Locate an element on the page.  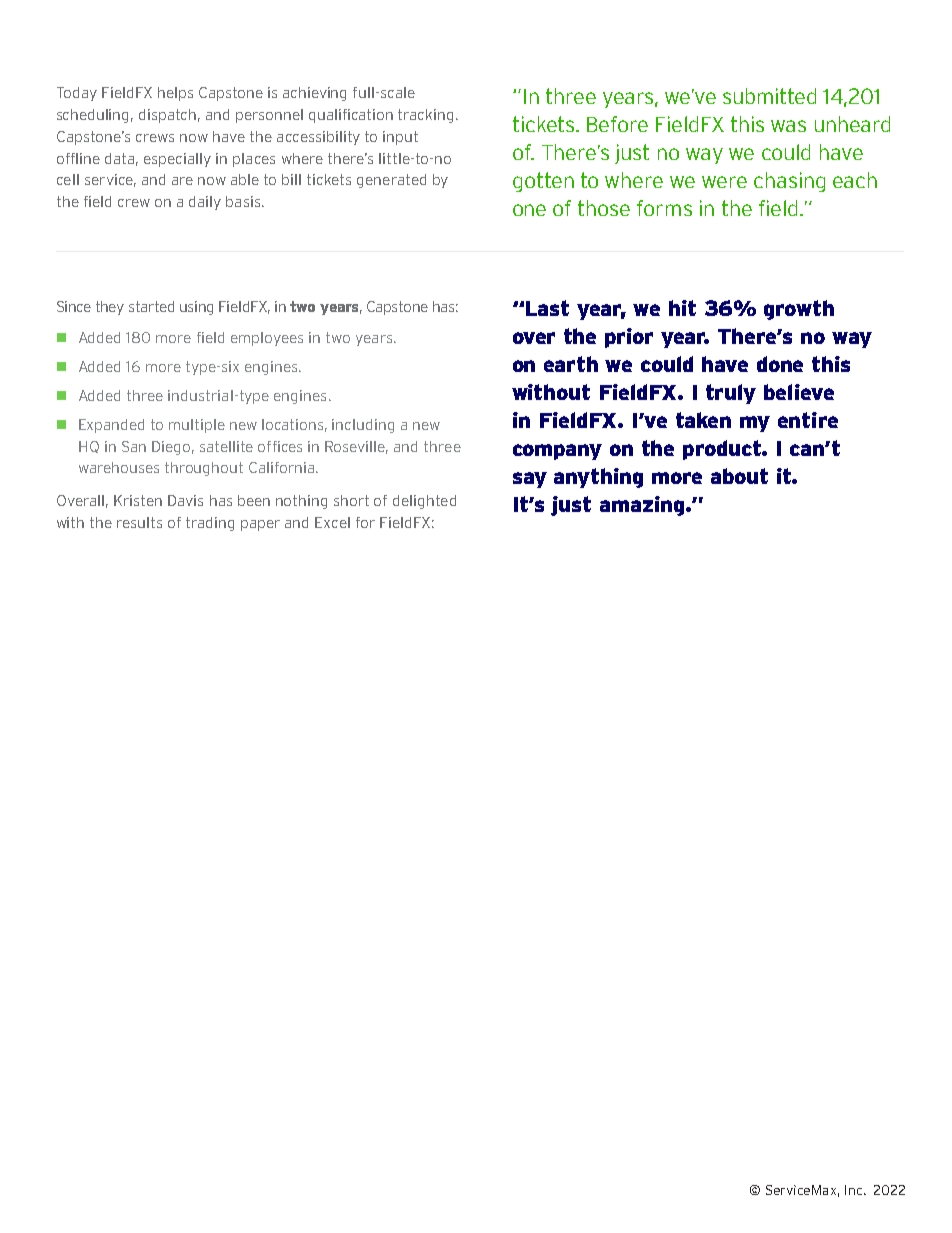
forms is located at coordinates (664, 208).
